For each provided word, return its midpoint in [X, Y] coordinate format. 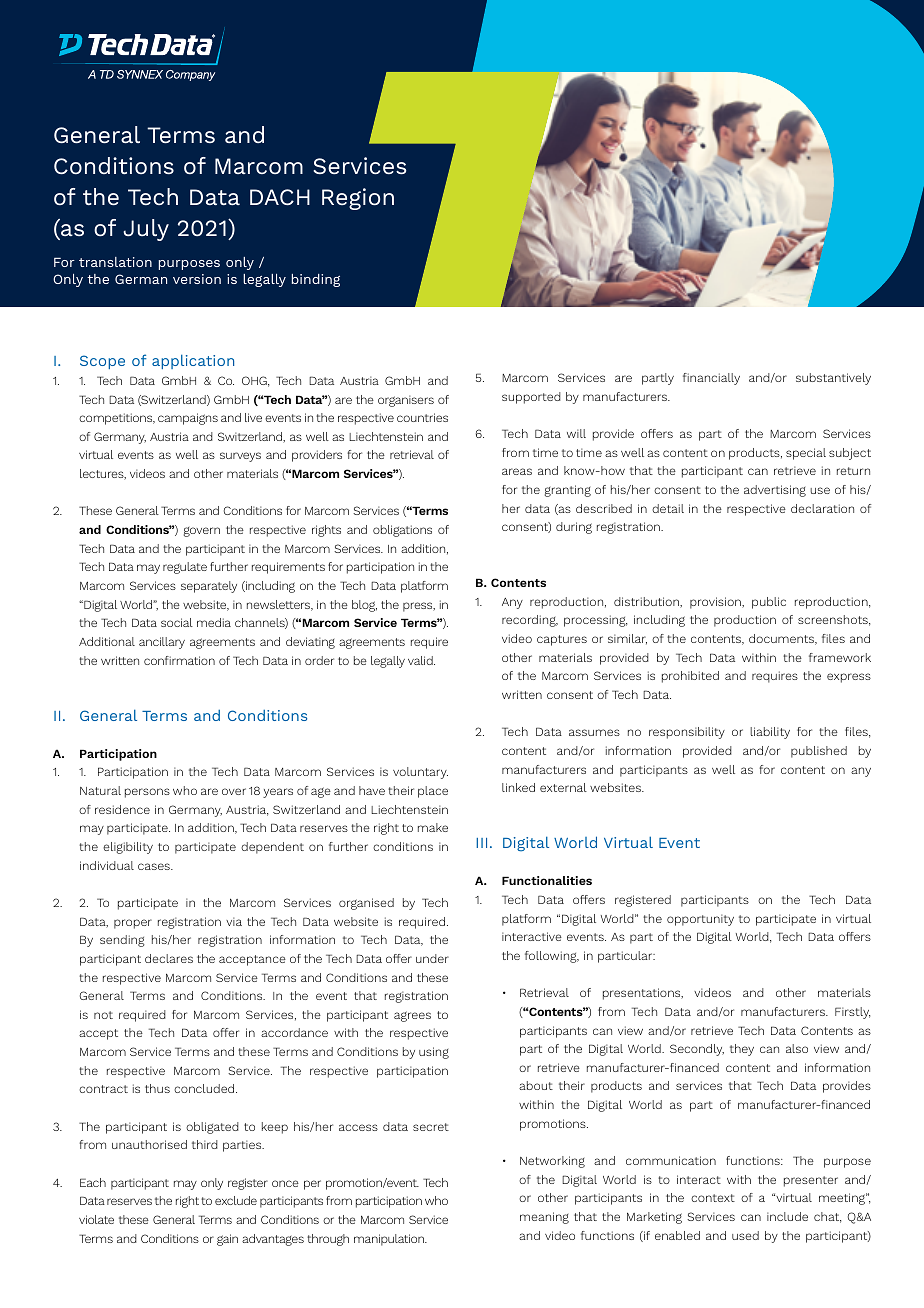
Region [358, 199]
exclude [236, 1200]
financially [711, 379]
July [146, 230]
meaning [544, 1218]
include [787, 1216]
